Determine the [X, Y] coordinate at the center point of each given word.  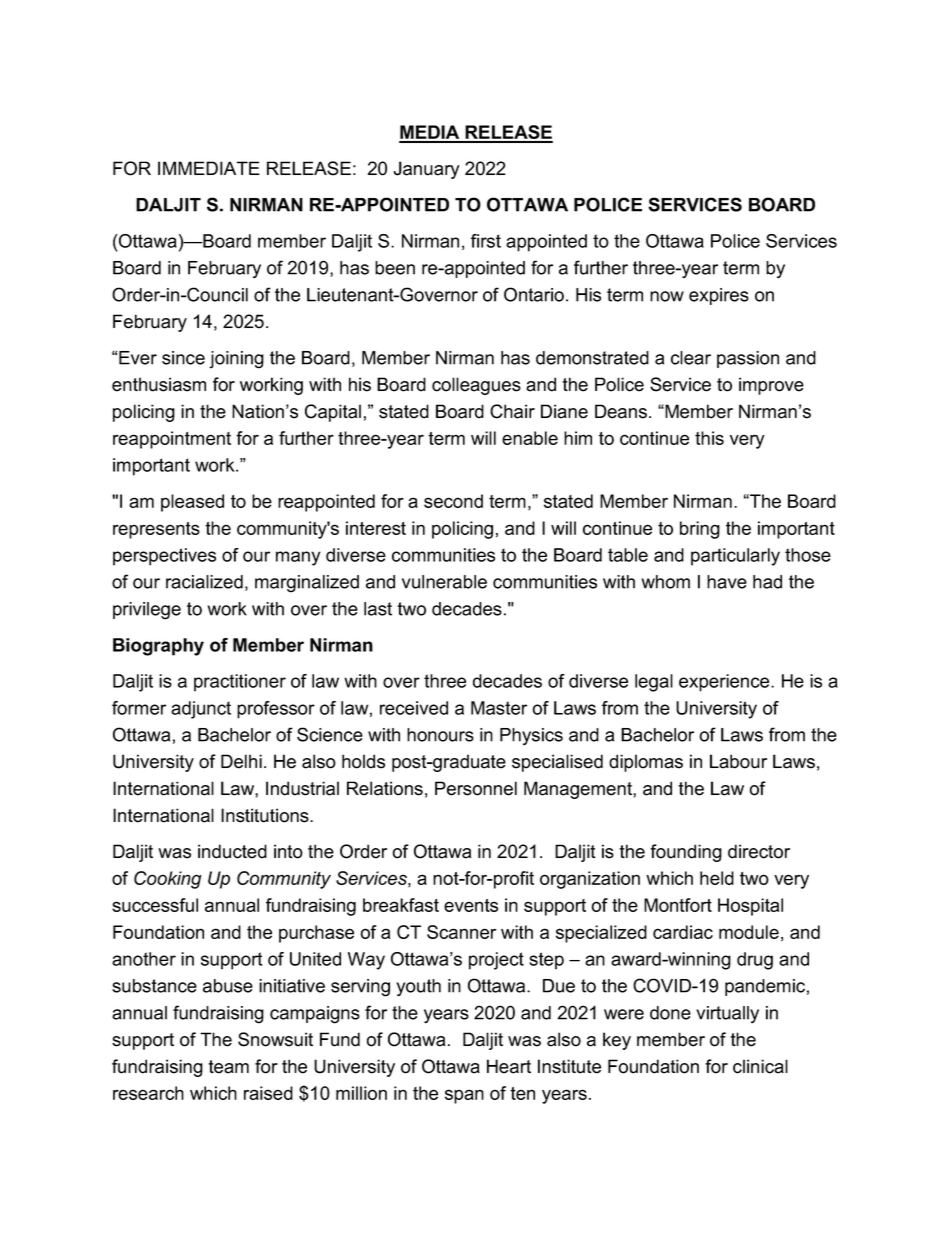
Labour [738, 761]
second [453, 501]
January [426, 170]
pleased [192, 503]
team [228, 1067]
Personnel [476, 788]
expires [719, 296]
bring [700, 530]
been [395, 268]
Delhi [241, 761]
